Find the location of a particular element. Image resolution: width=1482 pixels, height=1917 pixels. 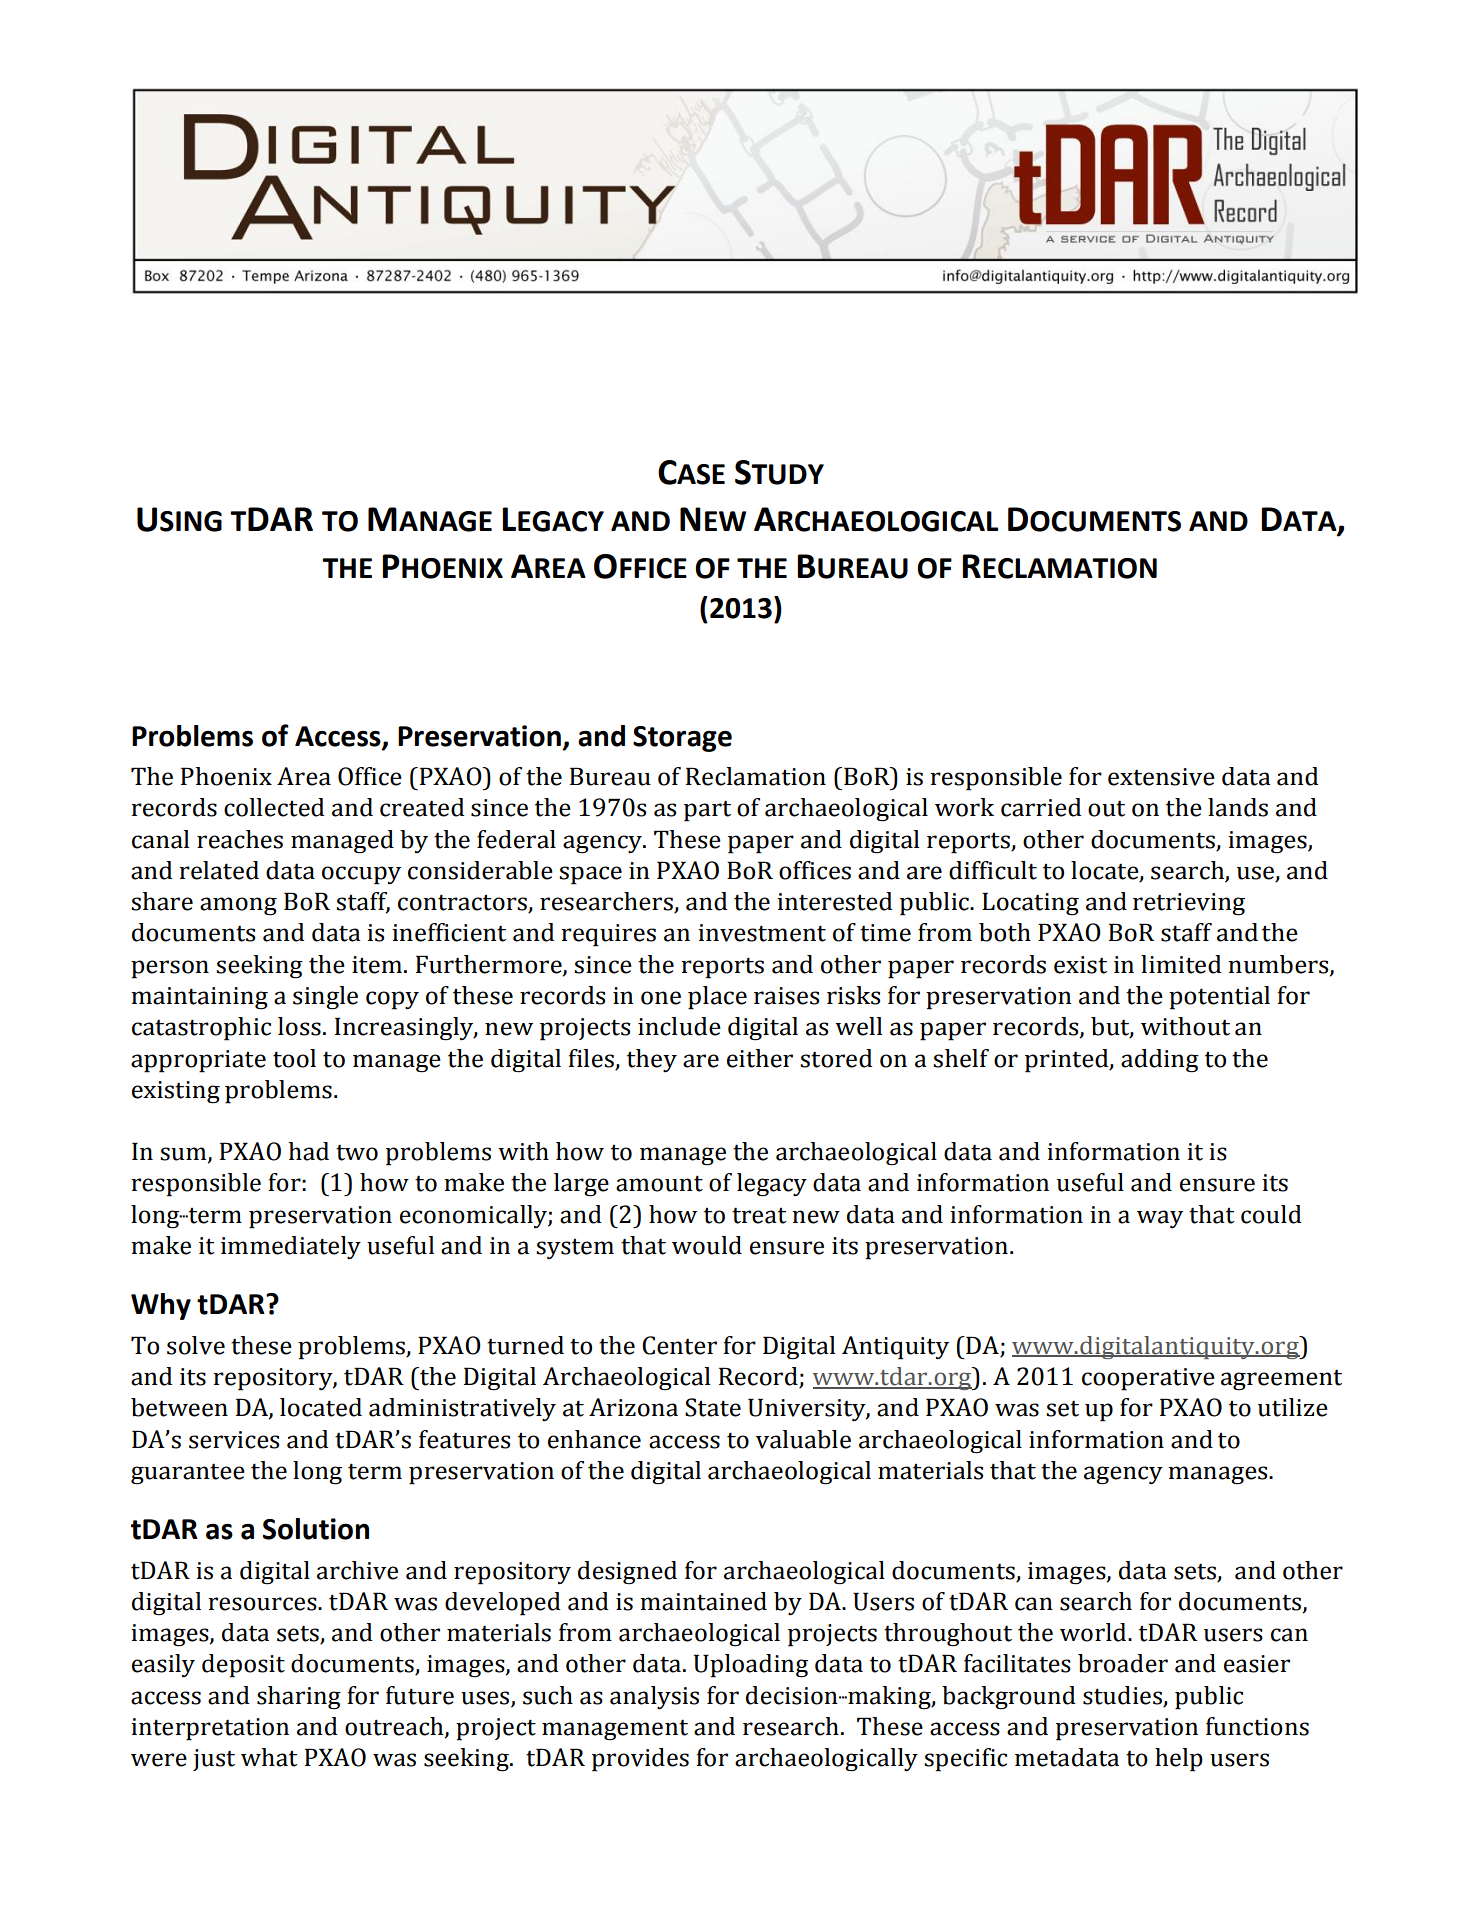

help is located at coordinates (1179, 1760).
